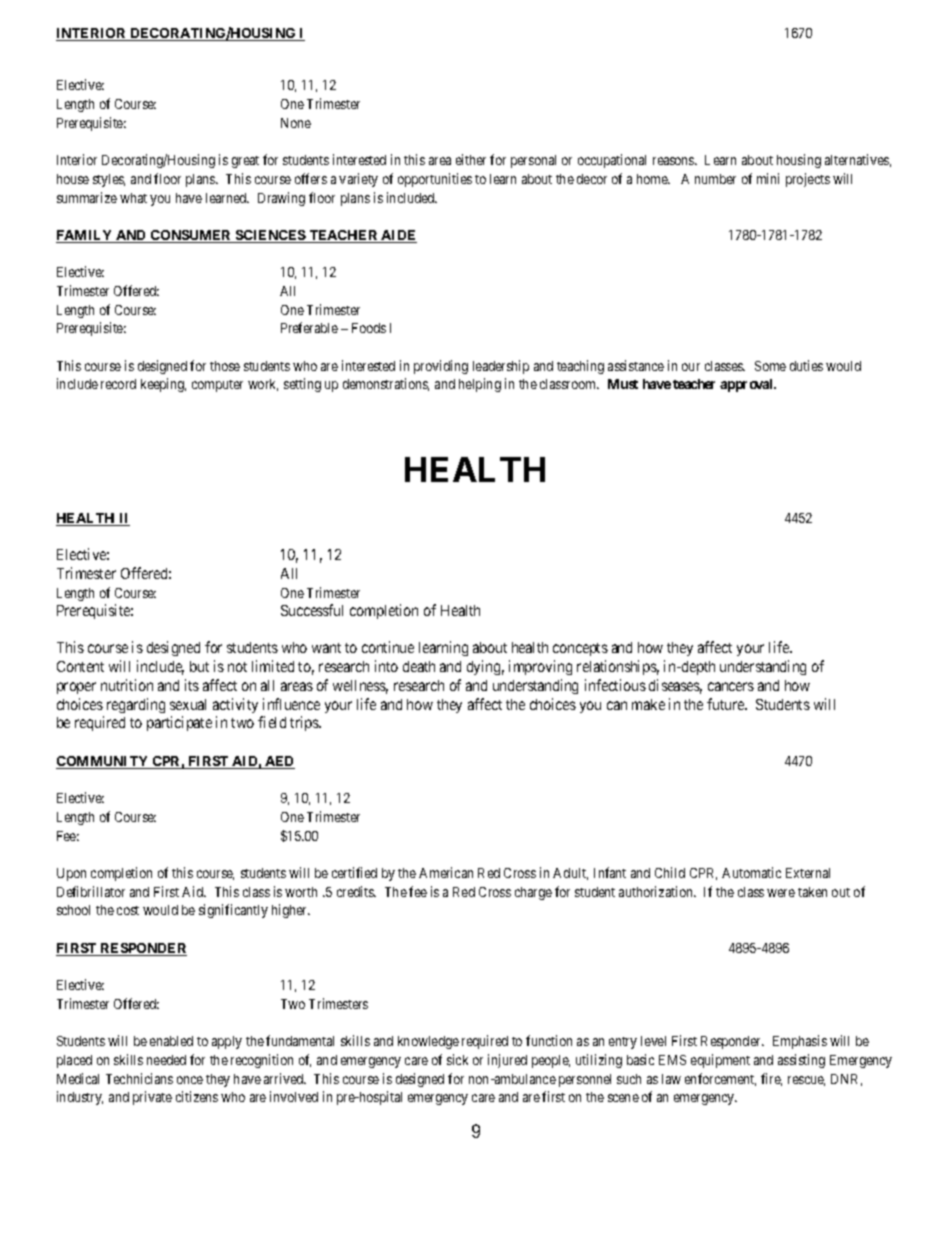 The height and width of the screenshot is (1233, 952). I want to click on but, so click(199, 666).
